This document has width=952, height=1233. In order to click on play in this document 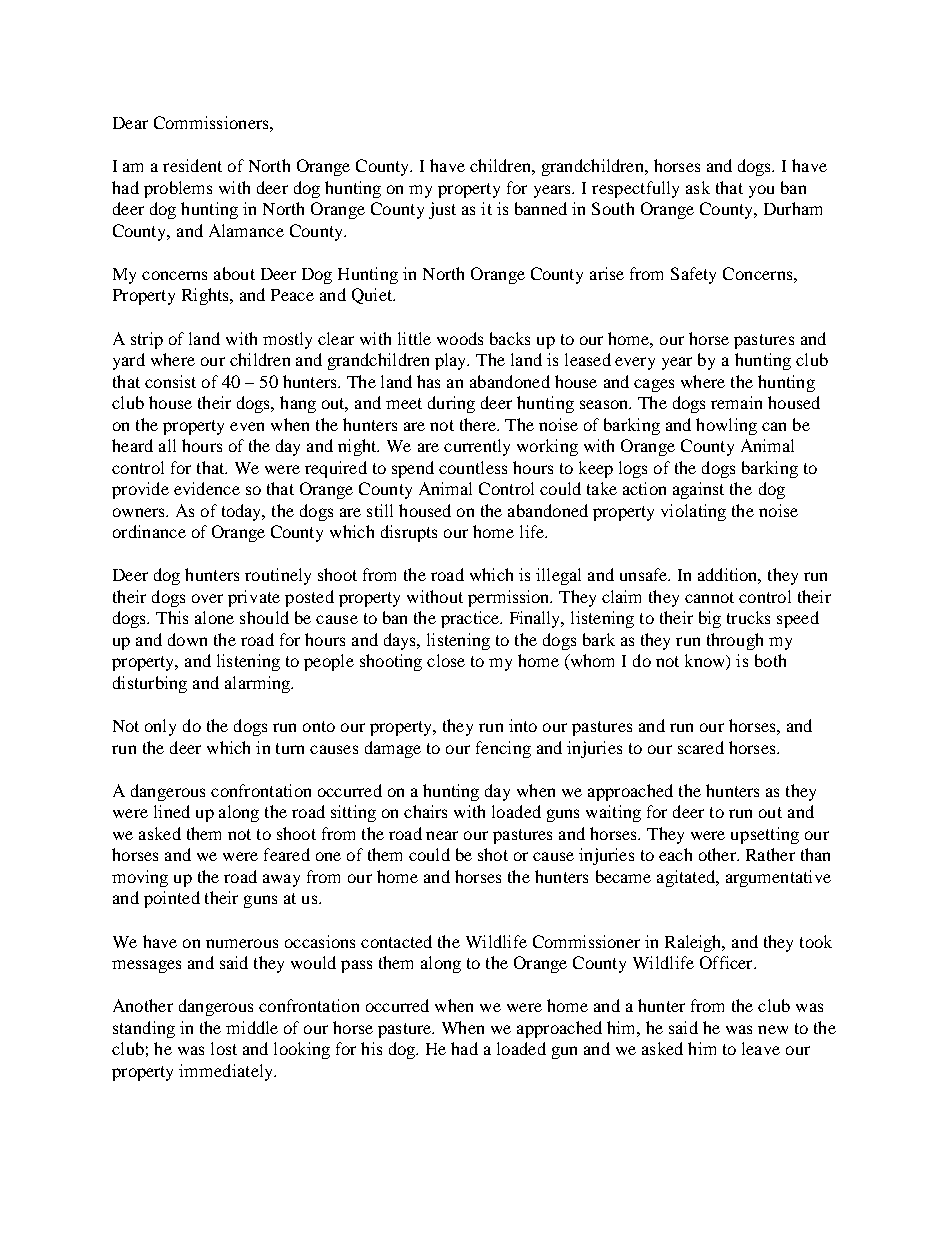, I will do `click(452, 361)`.
